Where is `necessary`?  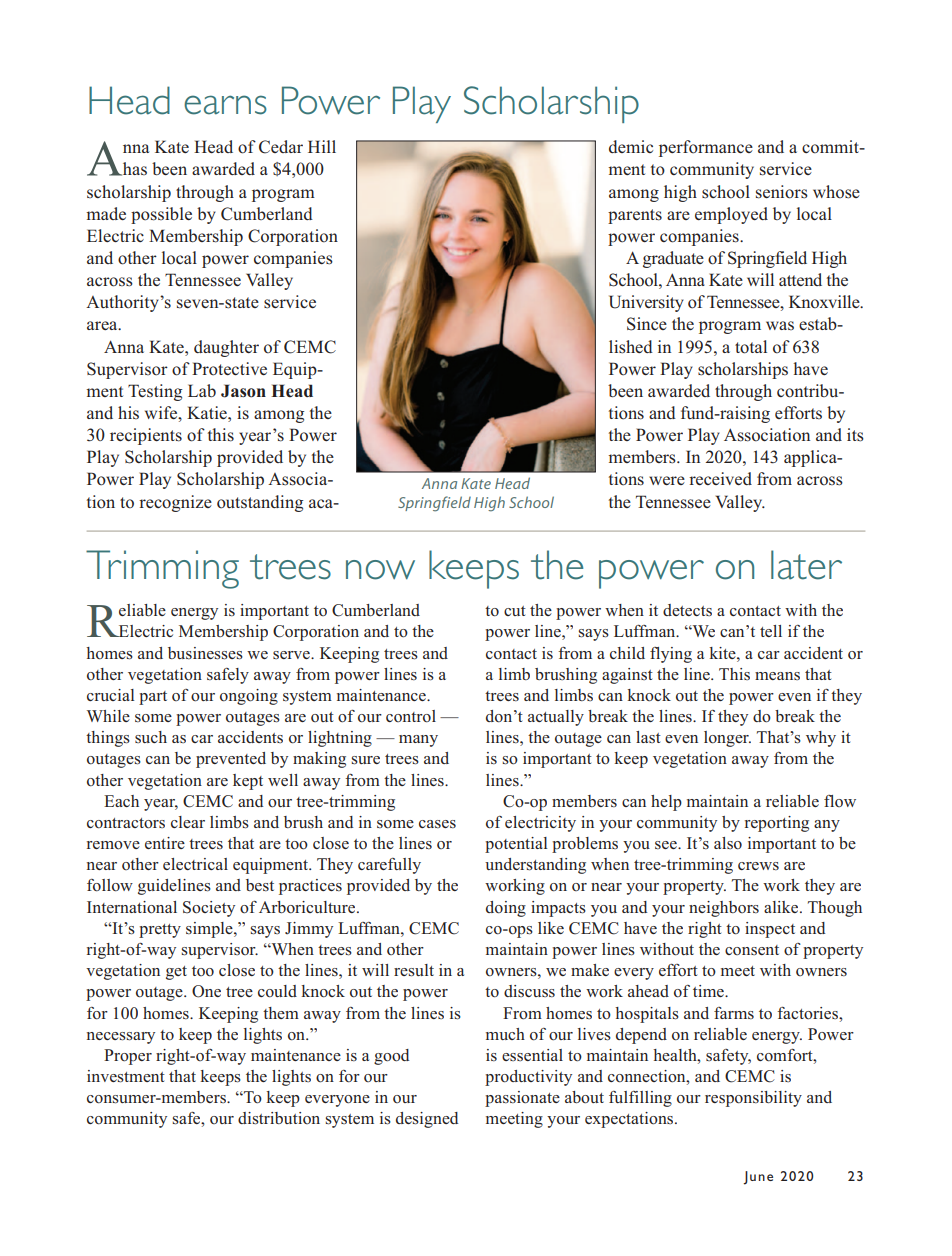 necessary is located at coordinates (121, 1038).
